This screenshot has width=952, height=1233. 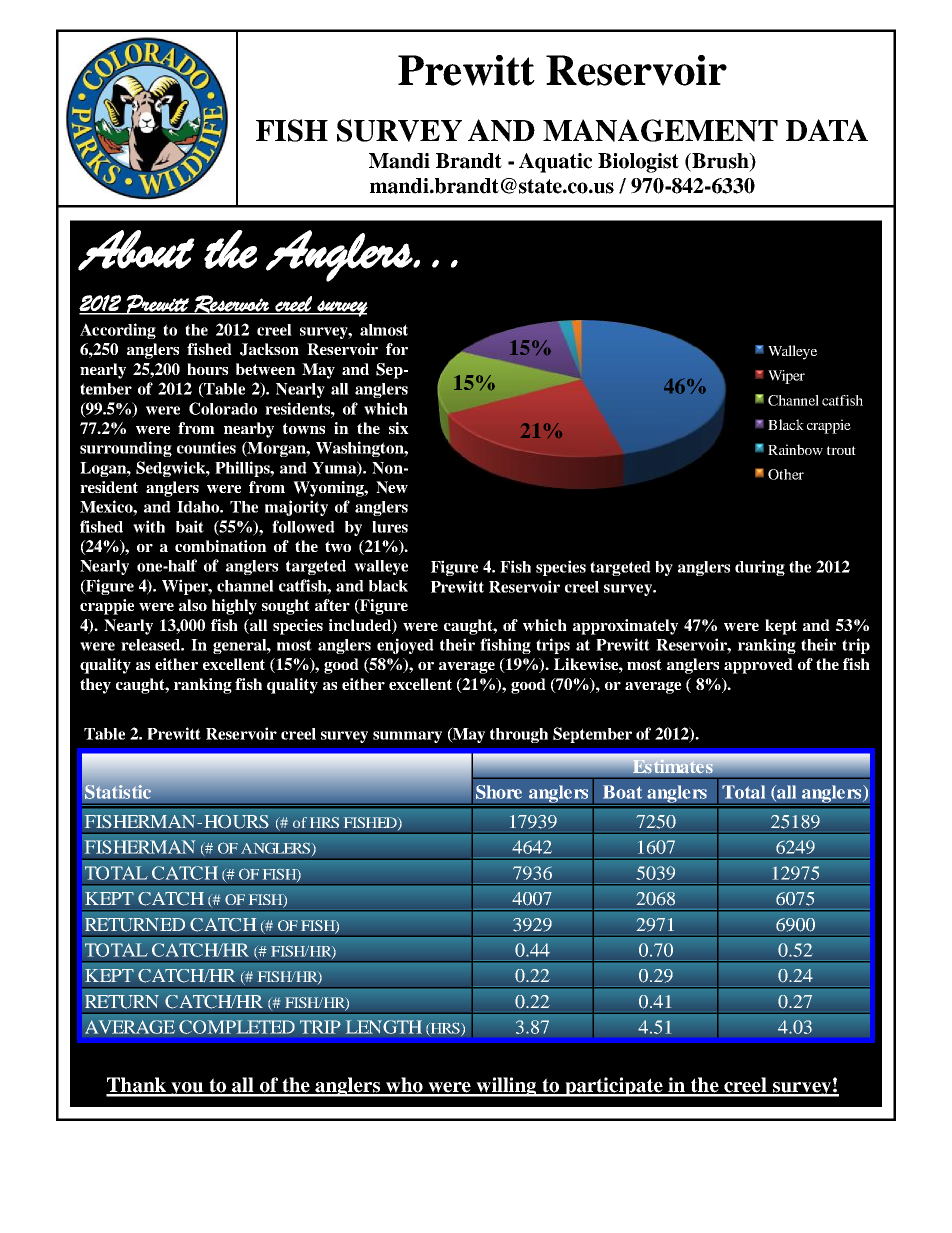 What do you see at coordinates (187, 1089) in the screenshot?
I see `you` at bounding box center [187, 1089].
